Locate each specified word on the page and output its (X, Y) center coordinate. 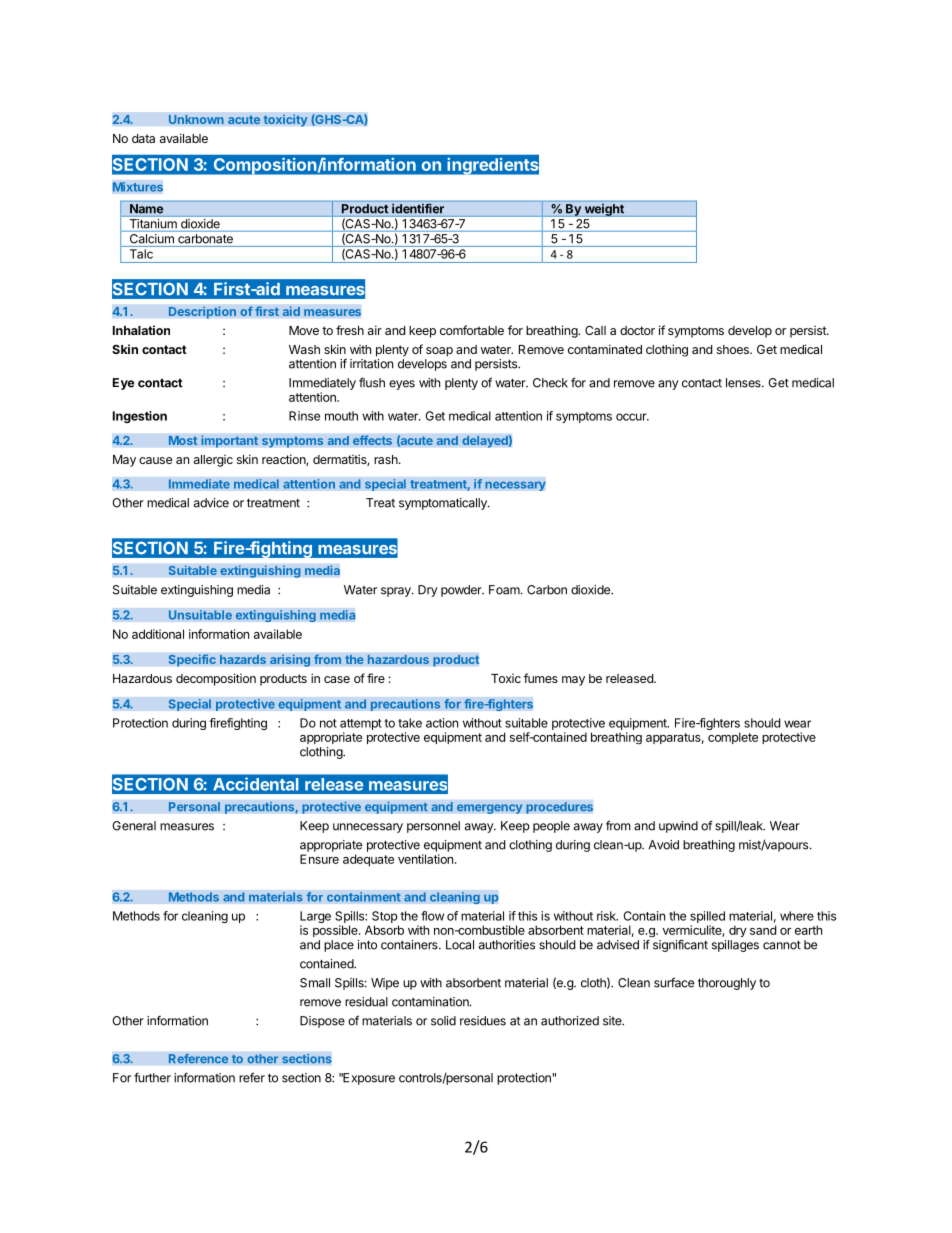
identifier (418, 208)
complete (733, 738)
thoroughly (727, 984)
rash (387, 459)
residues (483, 1021)
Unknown (196, 119)
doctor (637, 330)
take (410, 723)
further (152, 1077)
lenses (744, 383)
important (229, 441)
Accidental (256, 784)
